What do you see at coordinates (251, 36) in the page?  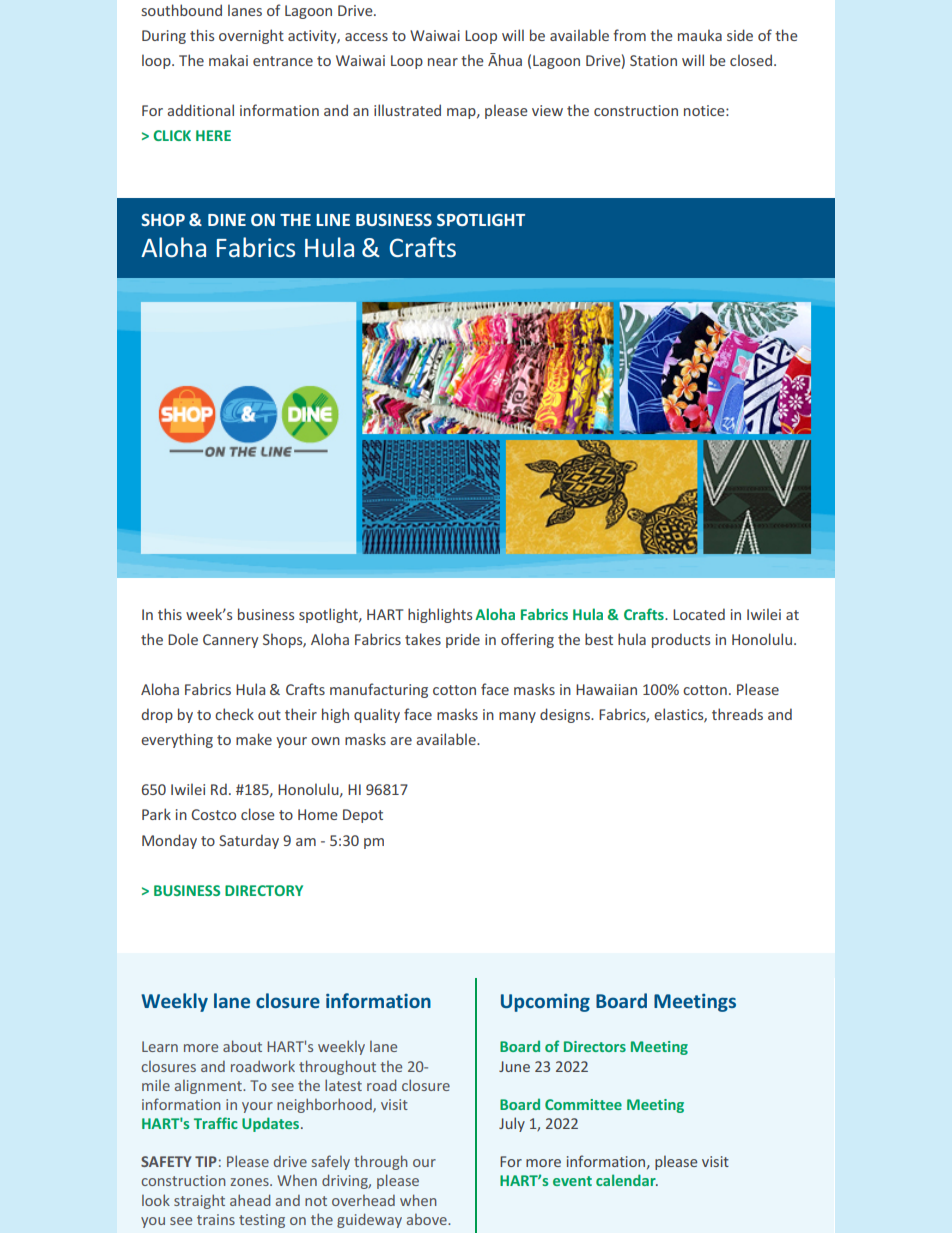 I see `overnight` at bounding box center [251, 36].
